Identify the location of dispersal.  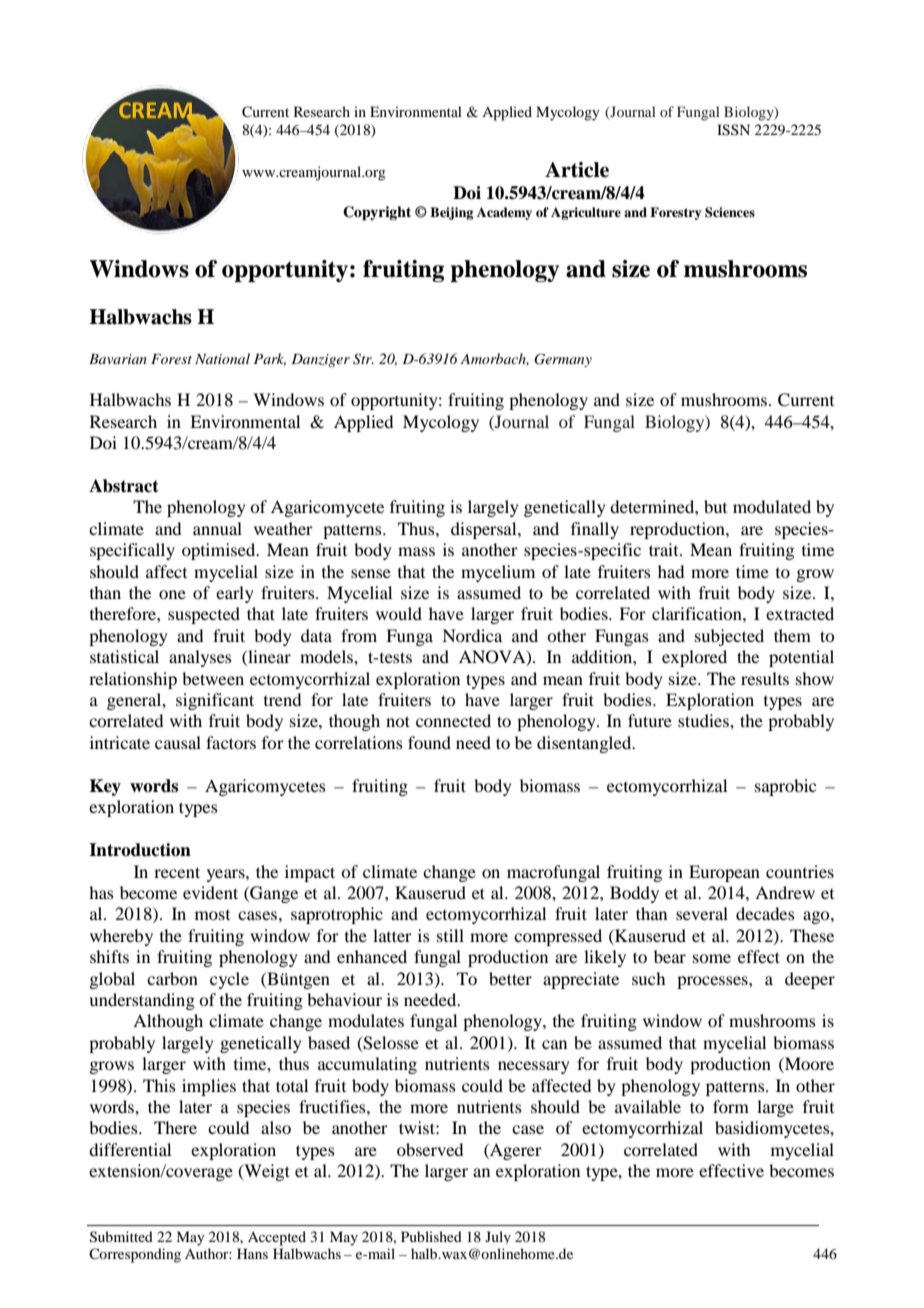
(485, 530).
